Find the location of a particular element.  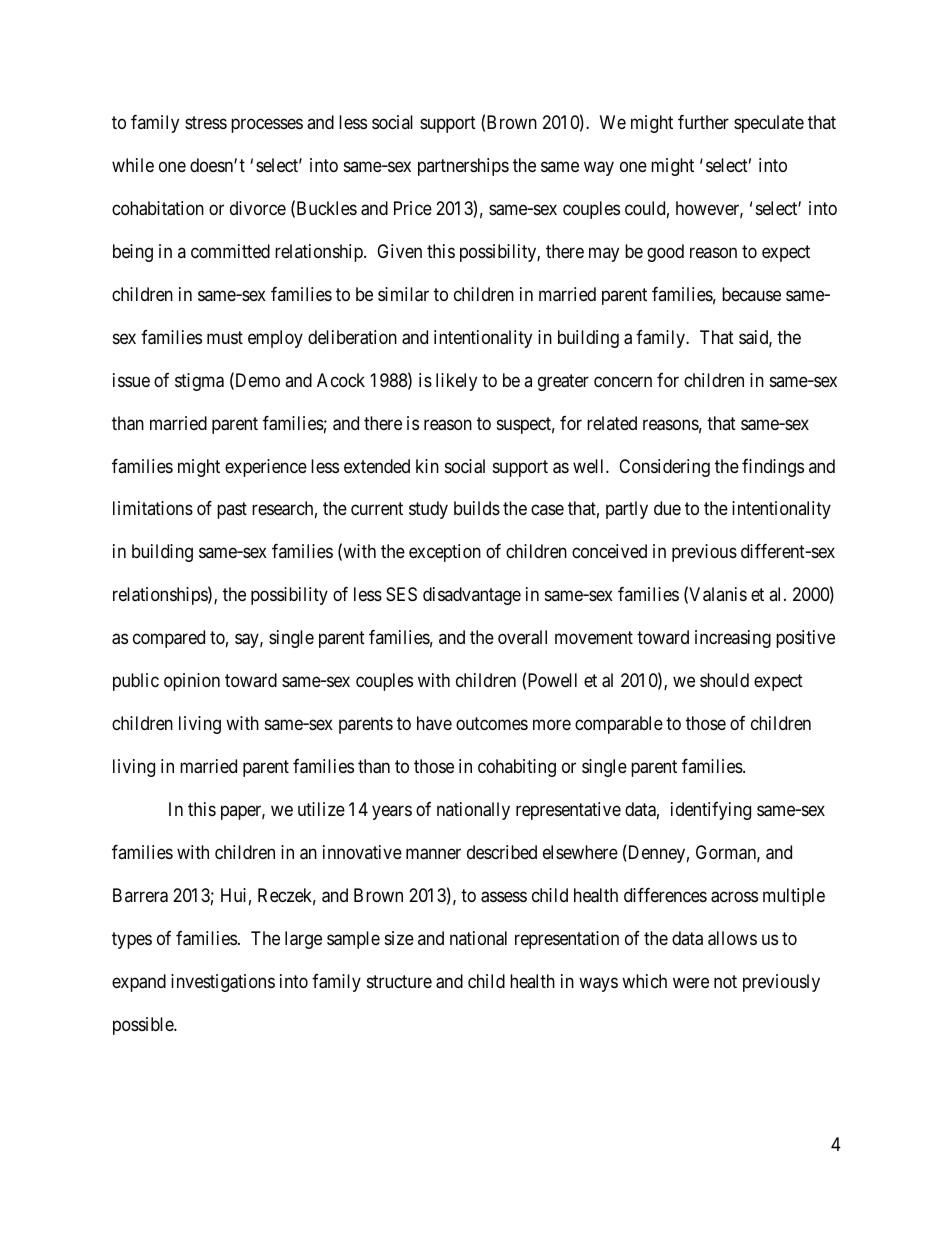

further is located at coordinates (703, 122).
